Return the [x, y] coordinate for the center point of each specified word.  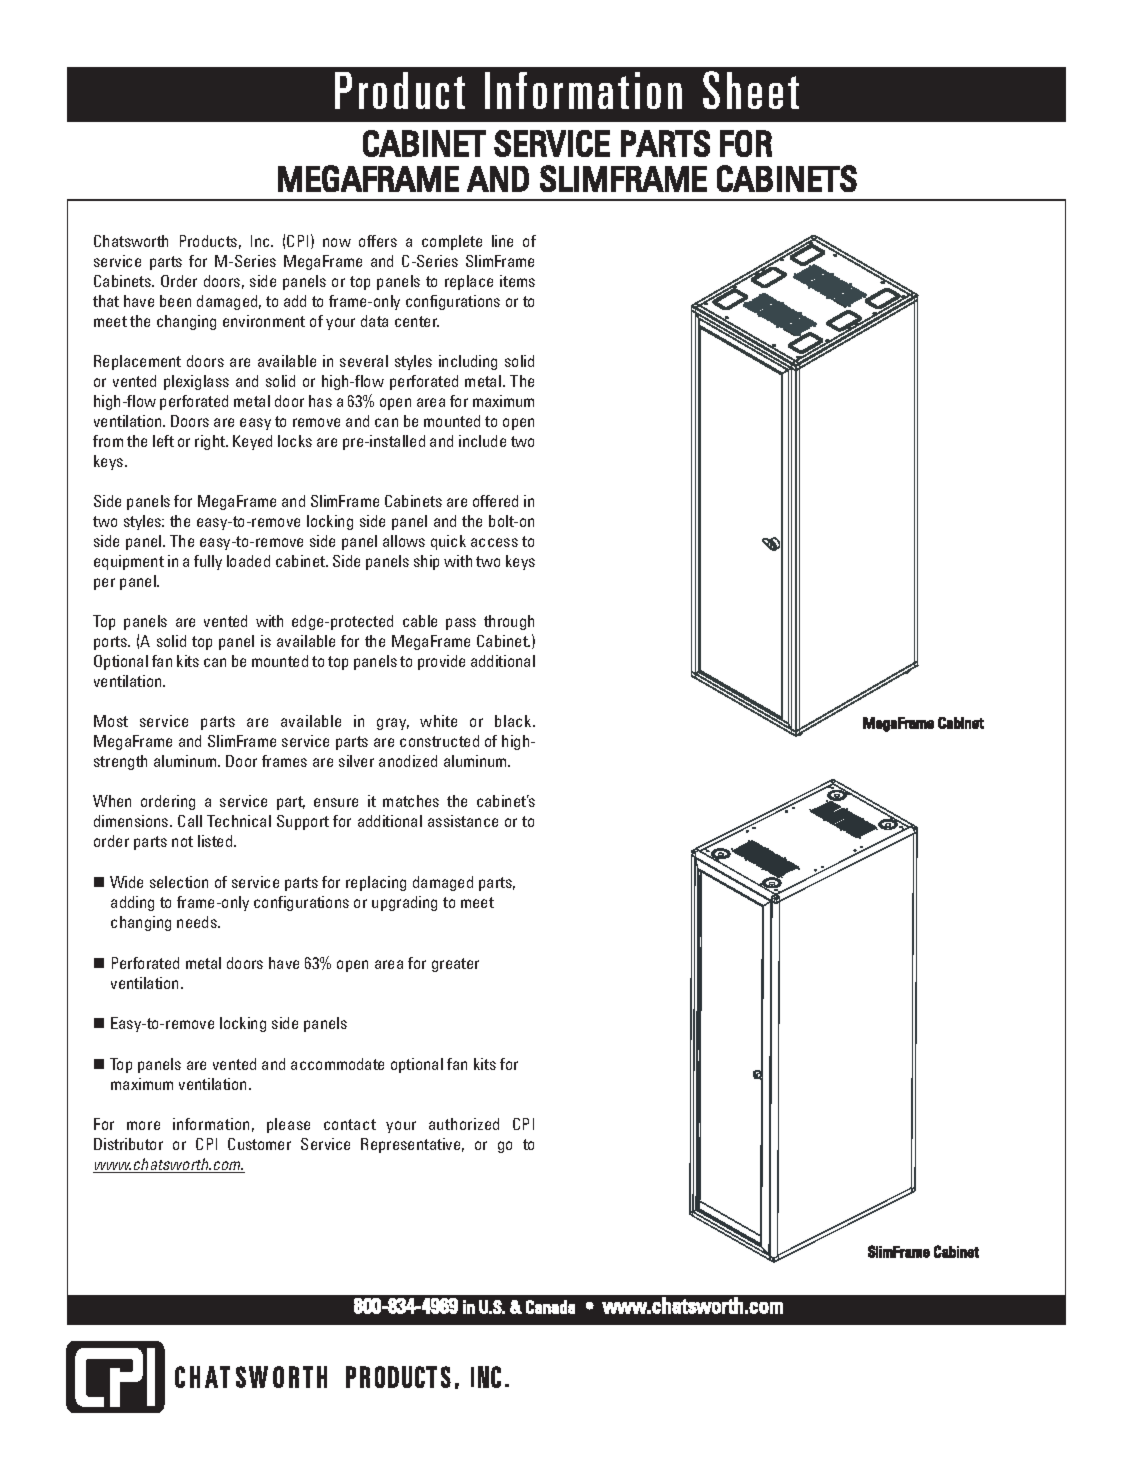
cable [420, 621]
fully [208, 562]
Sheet [751, 90]
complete [452, 242]
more [143, 1125]
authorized [464, 1124]
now [337, 242]
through [509, 622]
